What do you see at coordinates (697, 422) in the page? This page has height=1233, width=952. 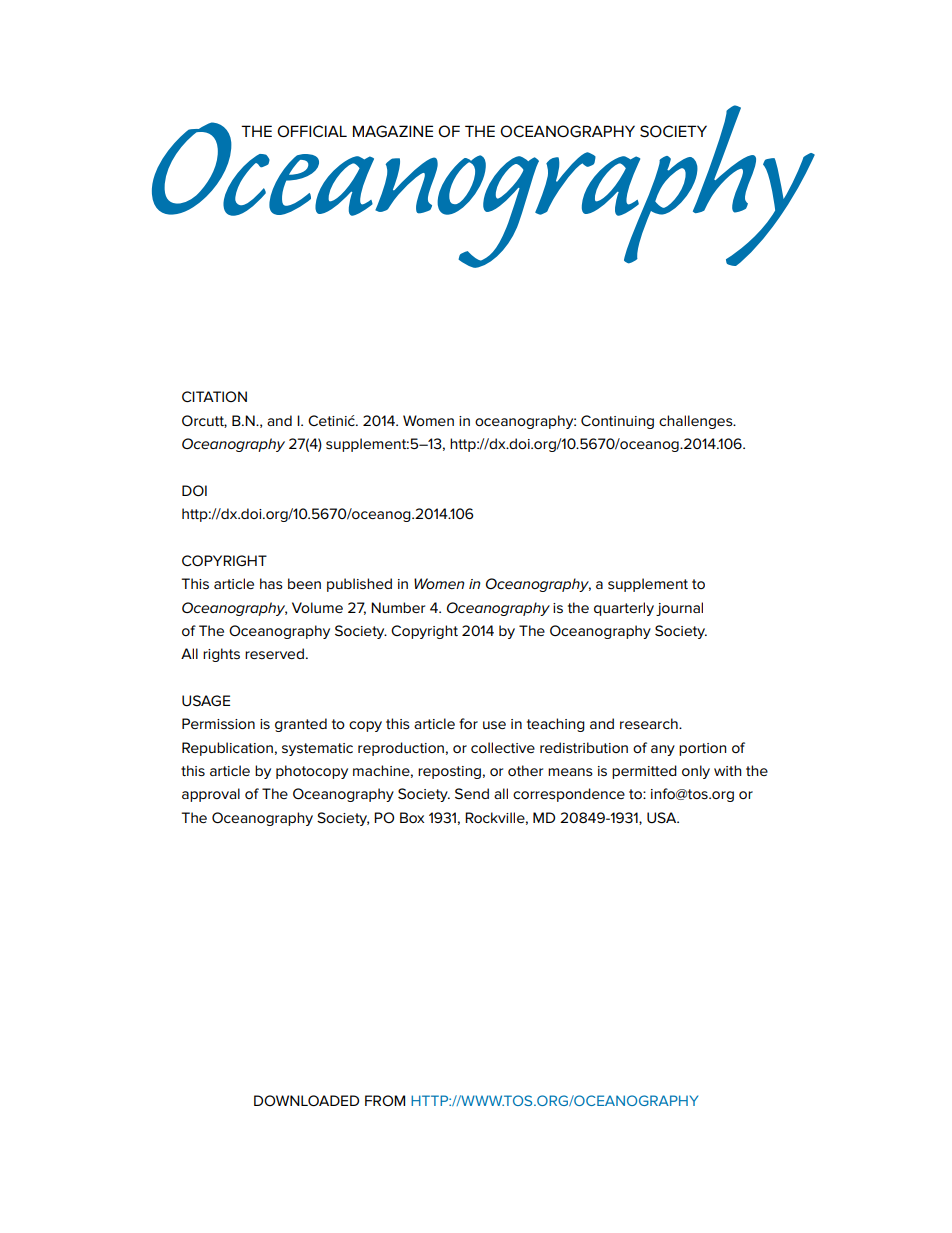 I see `challenges` at bounding box center [697, 422].
